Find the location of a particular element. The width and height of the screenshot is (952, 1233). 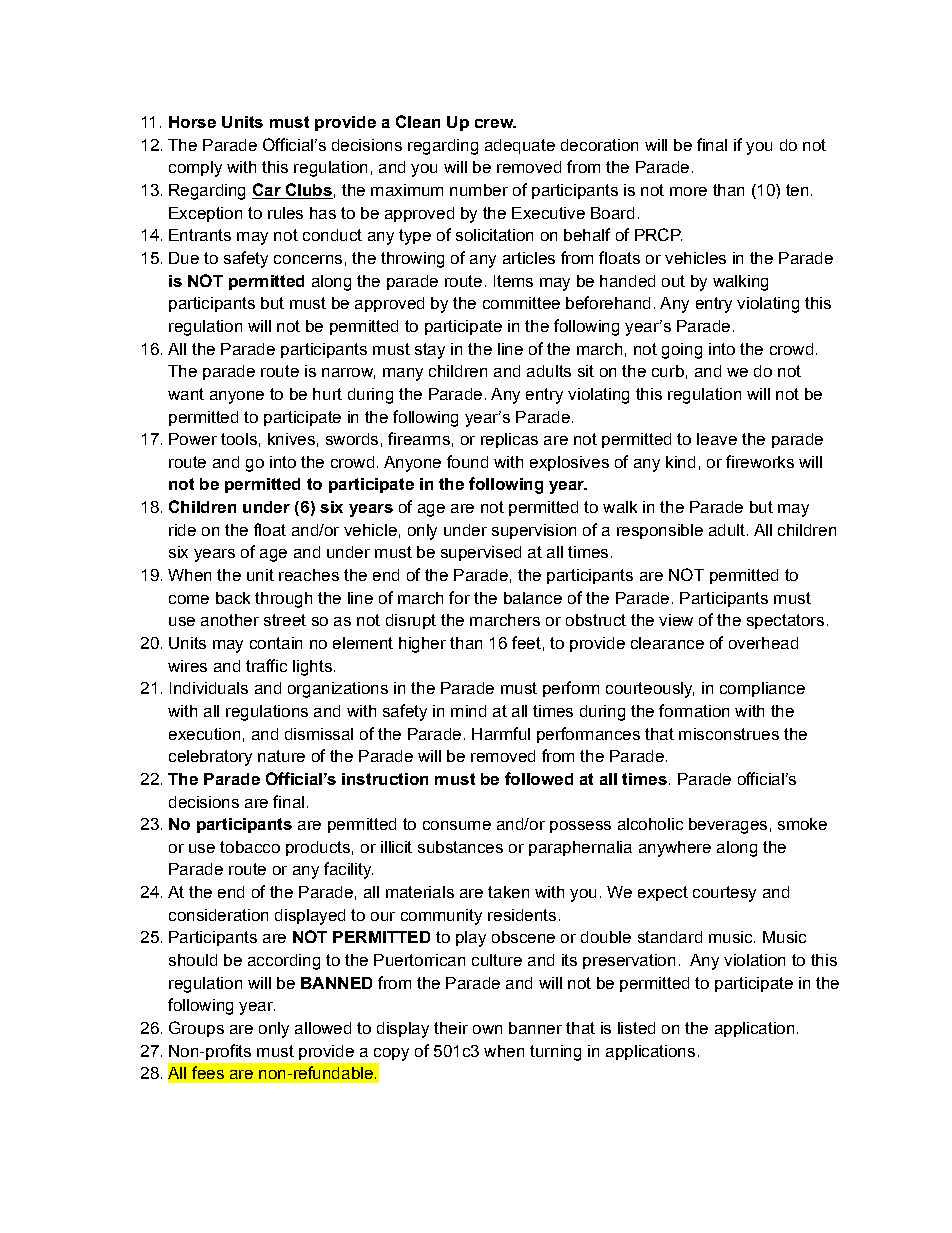

nature is located at coordinates (281, 756).
